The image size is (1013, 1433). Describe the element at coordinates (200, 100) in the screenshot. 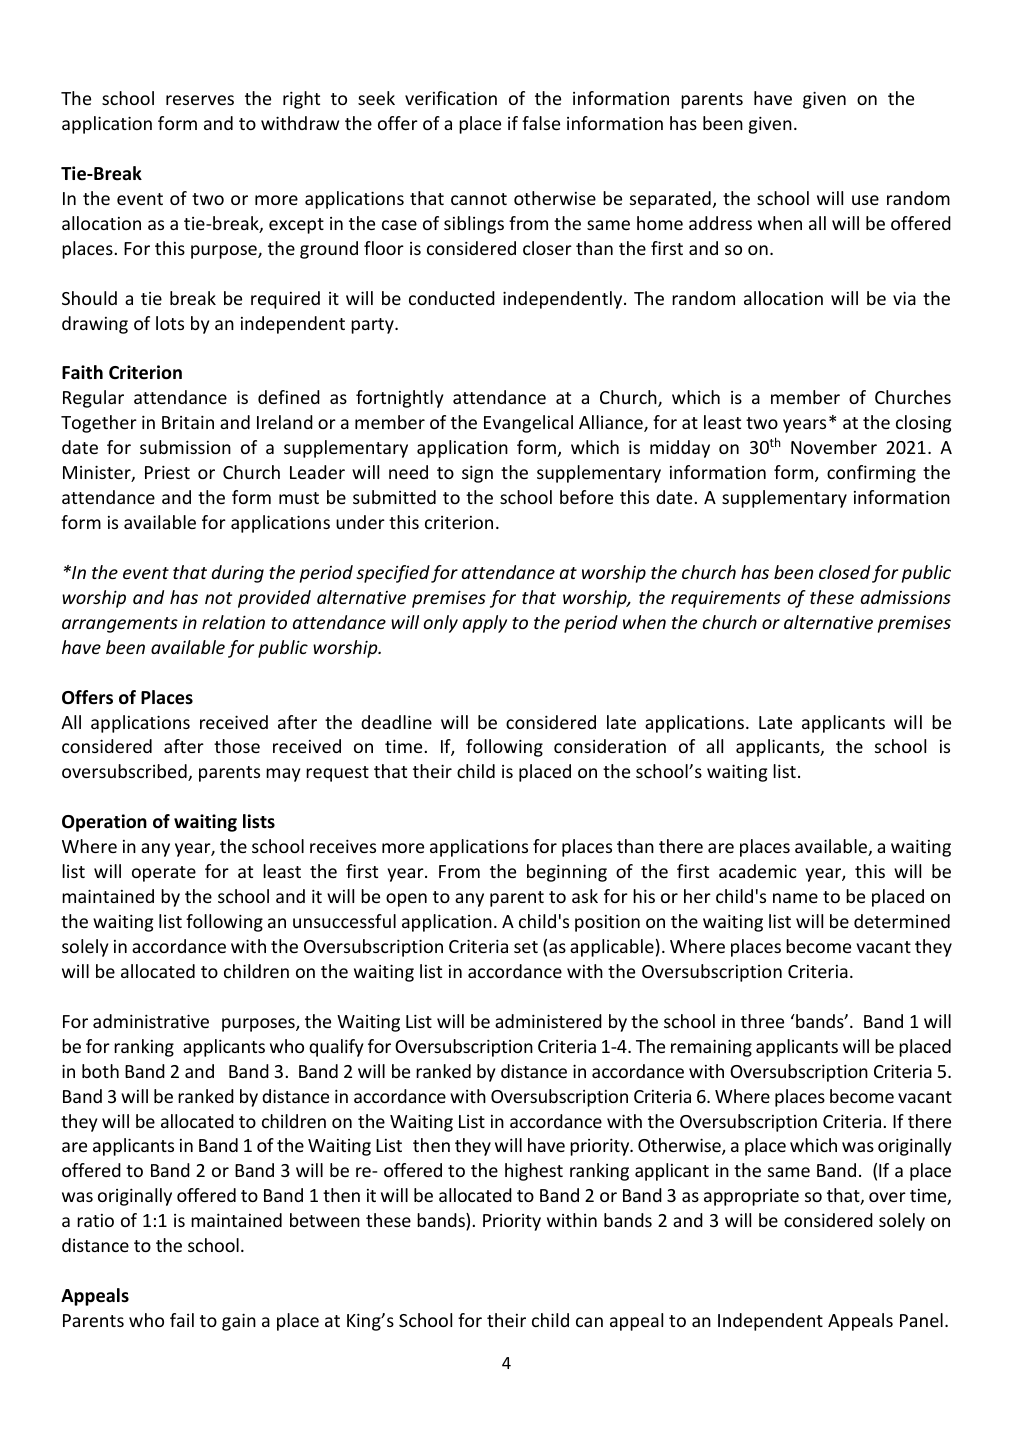

I see `reserves` at that location.
